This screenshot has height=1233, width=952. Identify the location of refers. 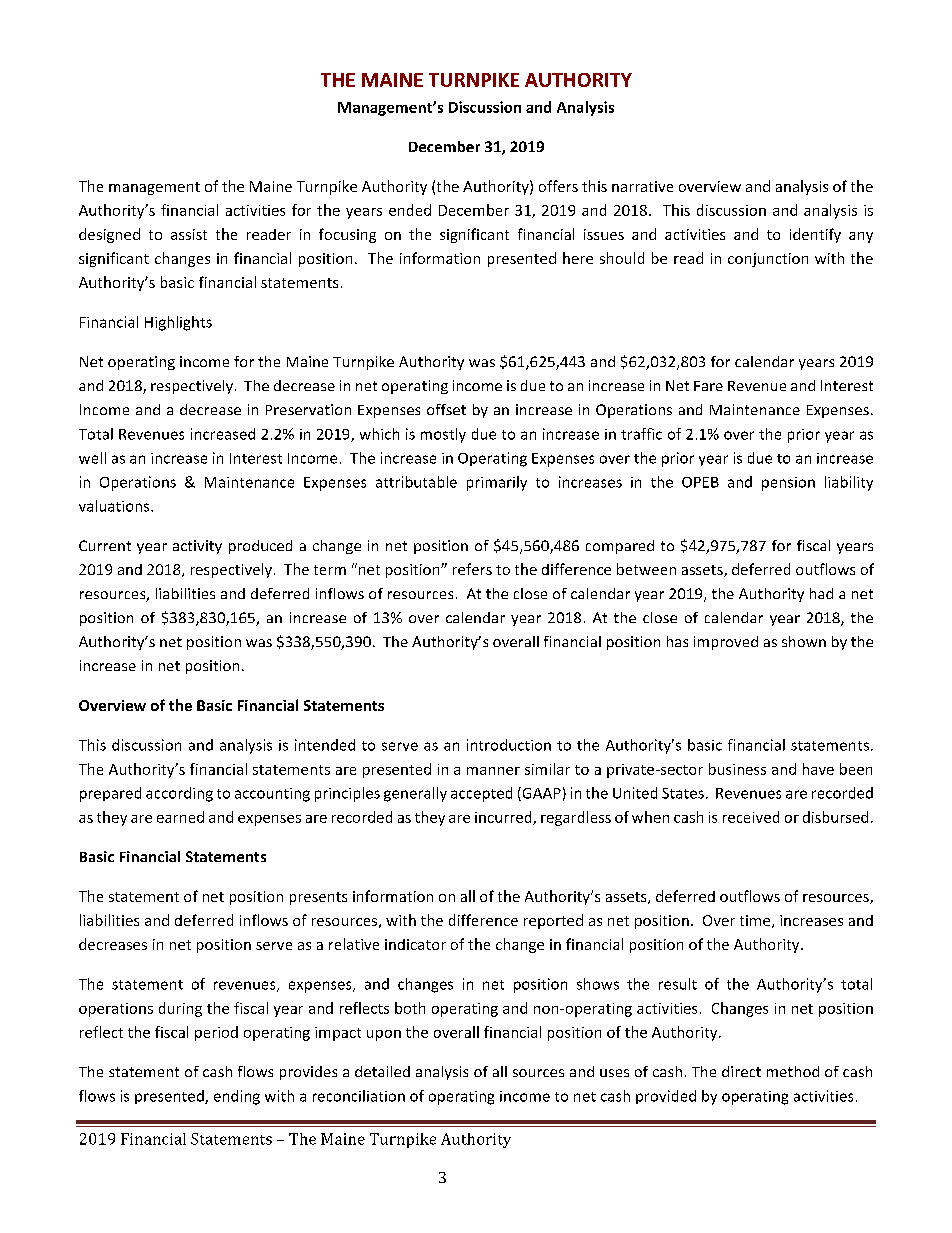
(472, 569).
